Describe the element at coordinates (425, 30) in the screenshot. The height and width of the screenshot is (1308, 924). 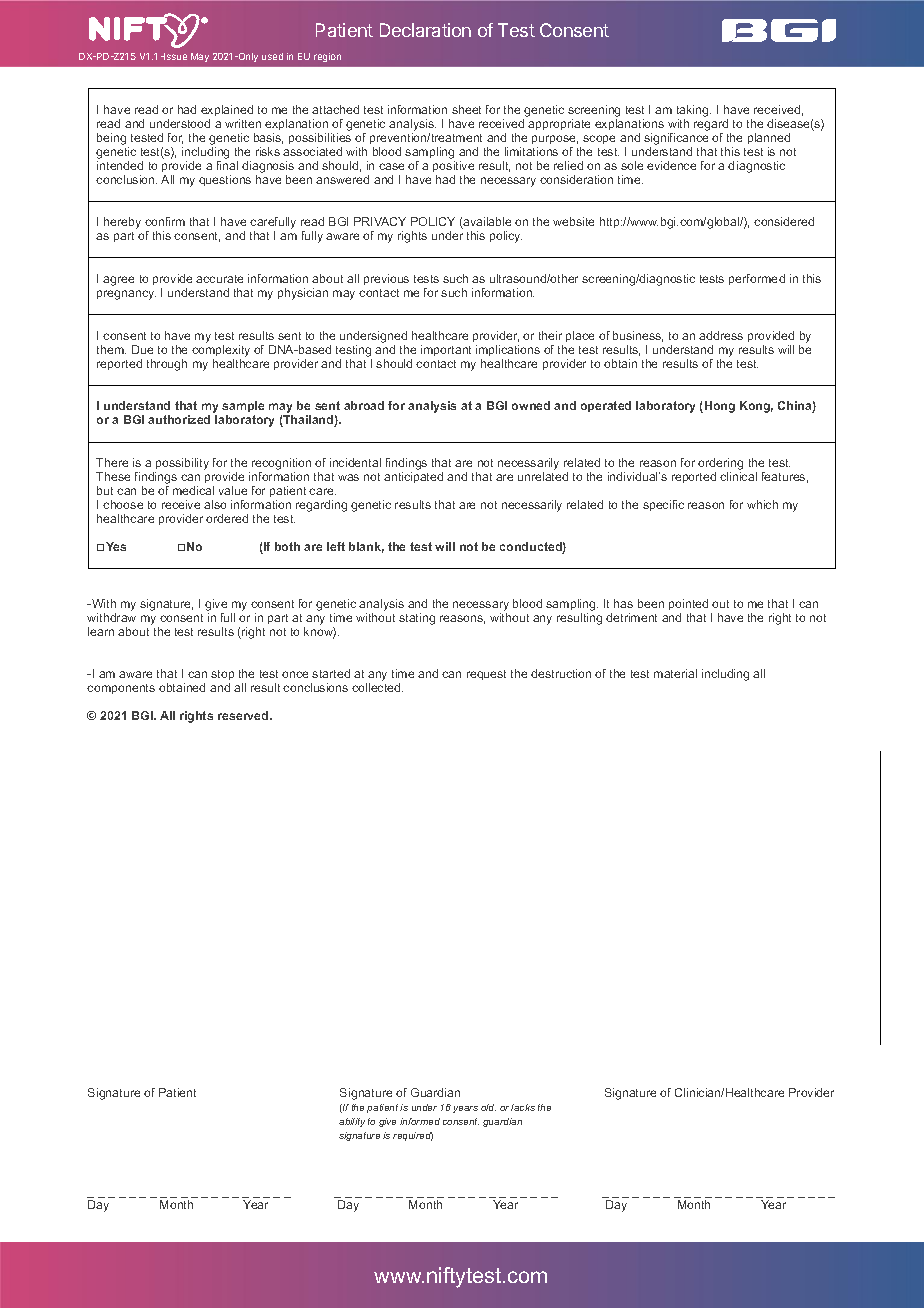
I see `Declaration` at that location.
